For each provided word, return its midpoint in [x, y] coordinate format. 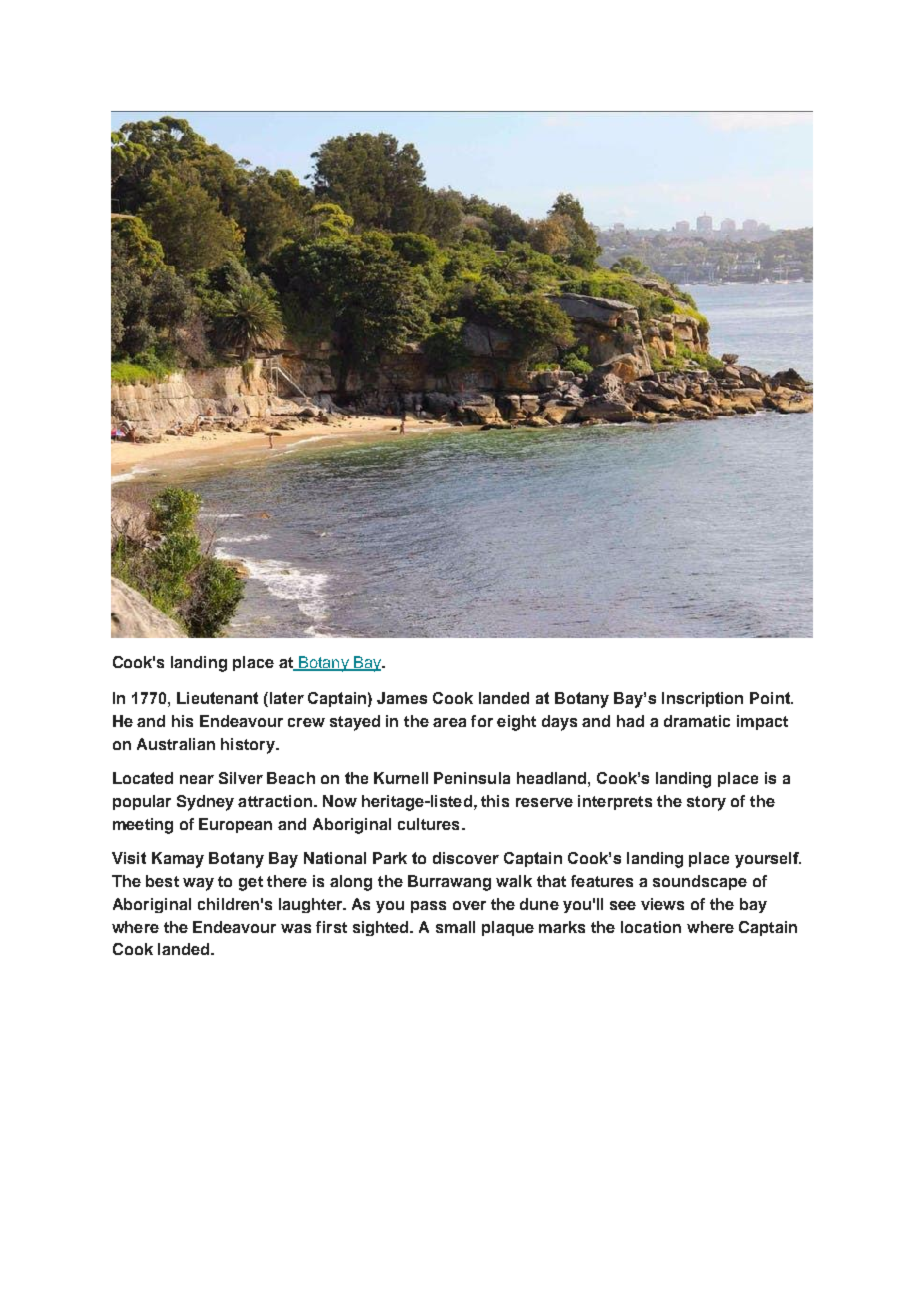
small [455, 927]
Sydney [205, 803]
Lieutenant [217, 698]
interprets [615, 802]
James [402, 698]
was [296, 928]
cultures [428, 824]
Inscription [702, 699]
